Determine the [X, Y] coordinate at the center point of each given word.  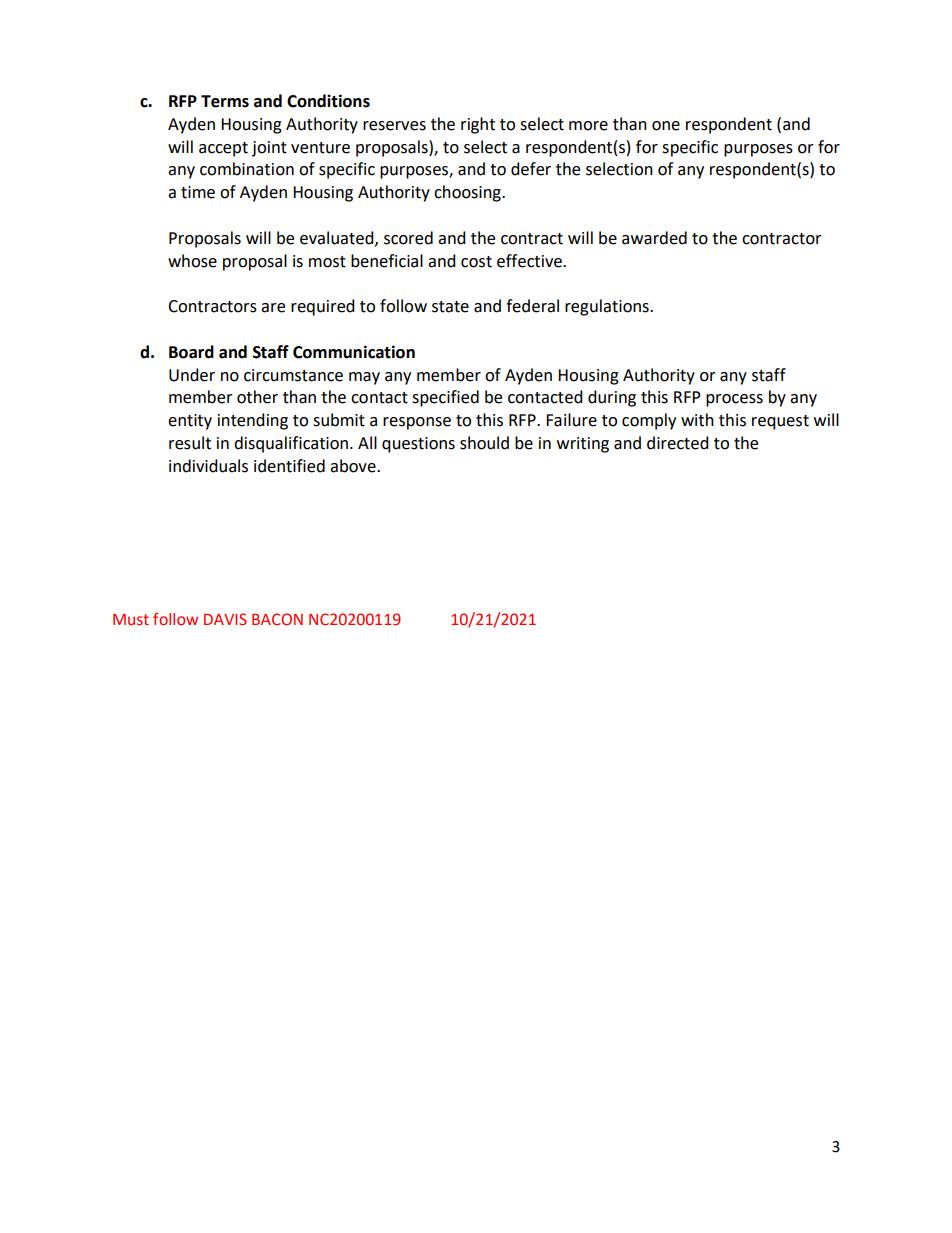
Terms [225, 101]
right [478, 125]
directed [678, 443]
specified [445, 398]
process [734, 400]
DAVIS [225, 619]
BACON [277, 619]
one [666, 126]
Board [191, 352]
